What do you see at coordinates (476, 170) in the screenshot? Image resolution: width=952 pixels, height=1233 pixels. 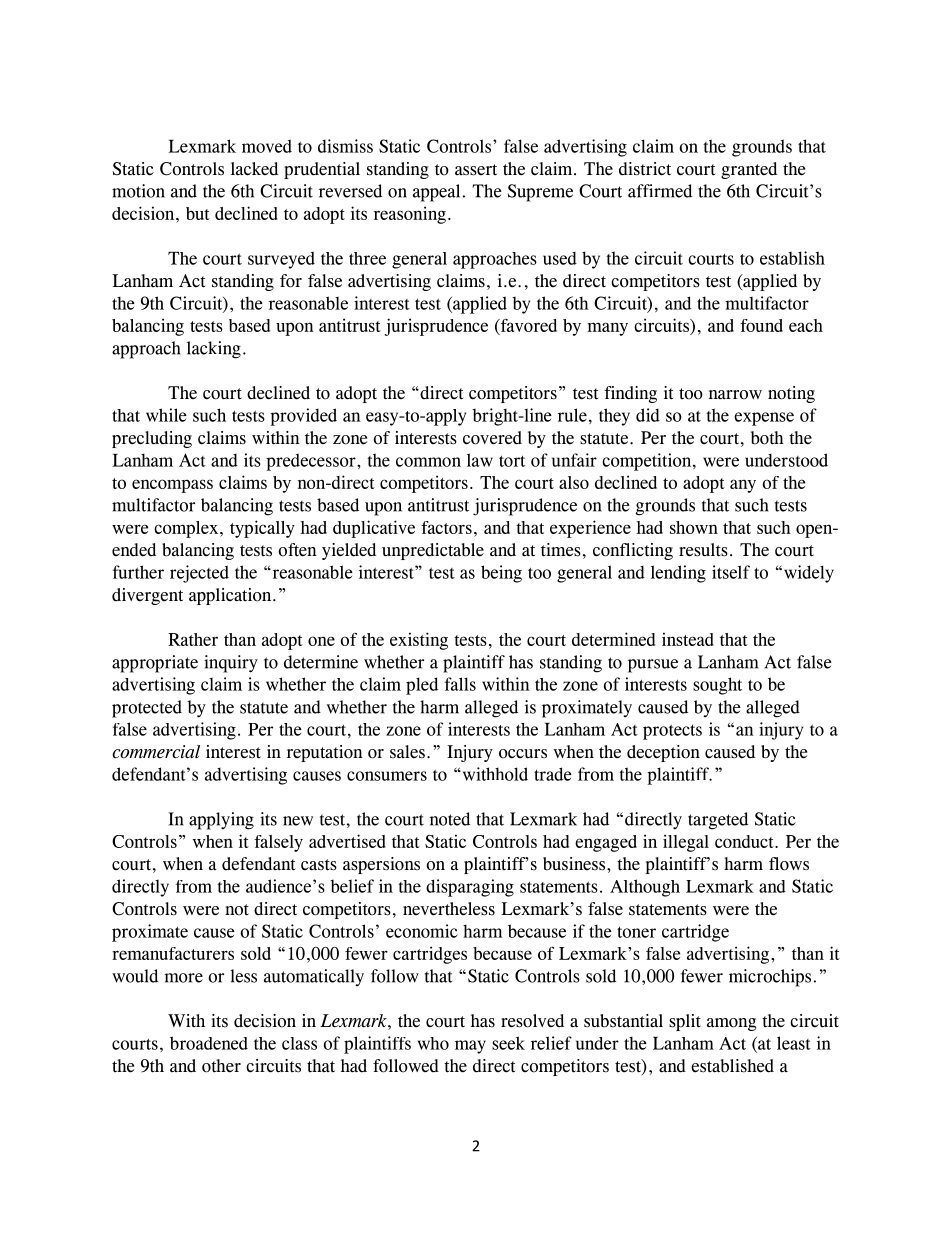 I see `assert` at bounding box center [476, 170].
